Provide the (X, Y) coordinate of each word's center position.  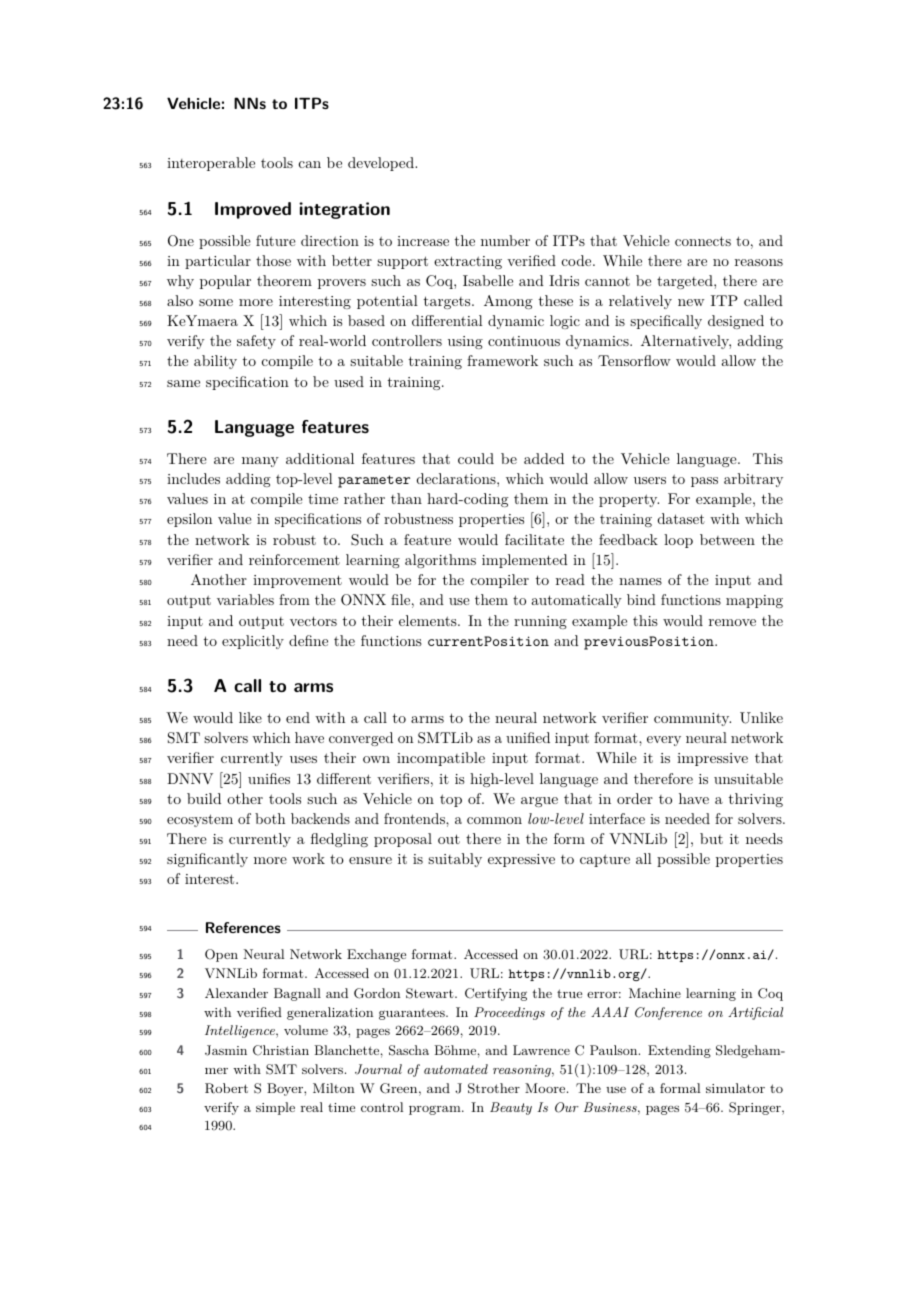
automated (456, 1069)
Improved (253, 210)
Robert (226, 1088)
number (505, 240)
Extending (679, 1051)
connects (703, 241)
